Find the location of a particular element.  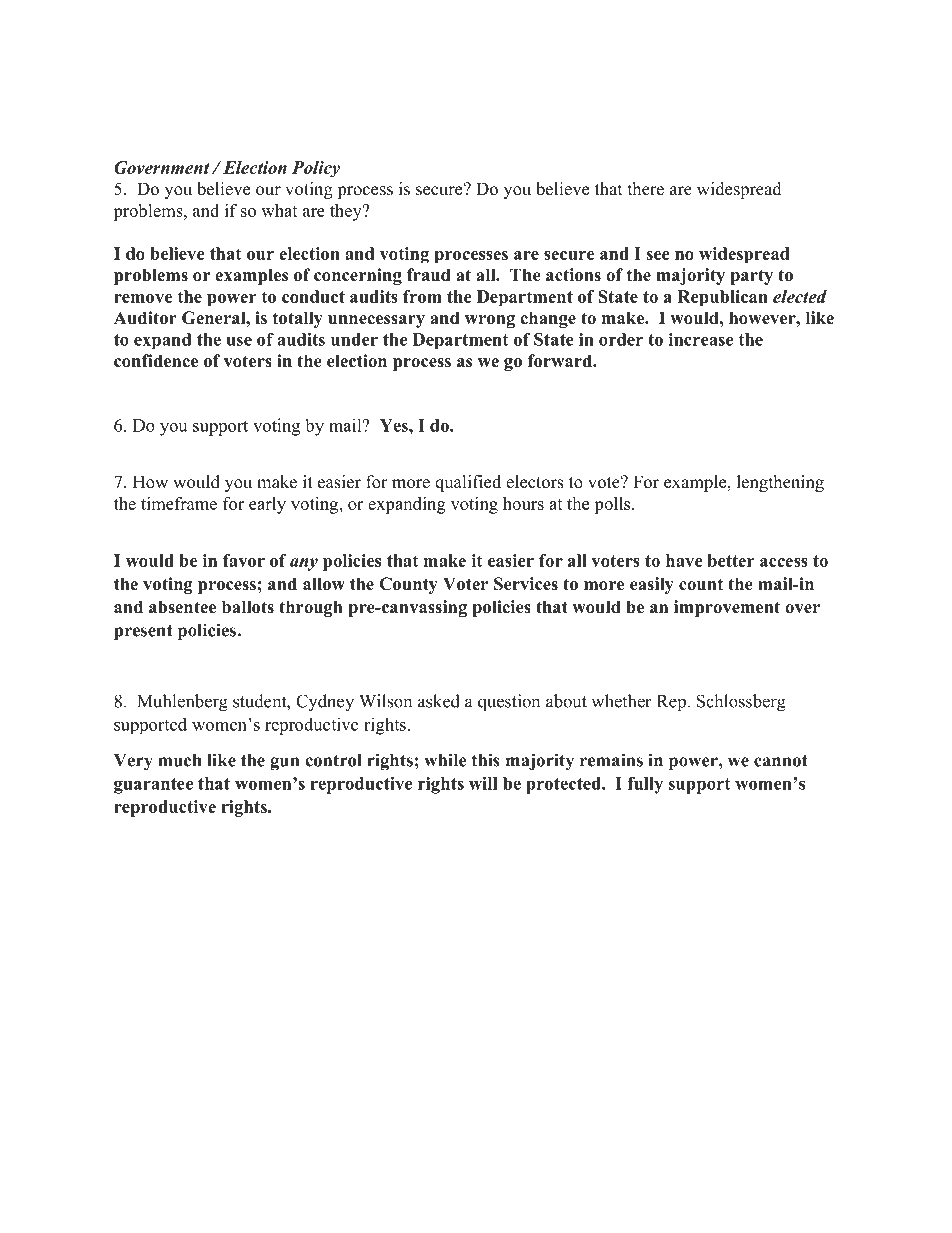

much is located at coordinates (180, 760).
